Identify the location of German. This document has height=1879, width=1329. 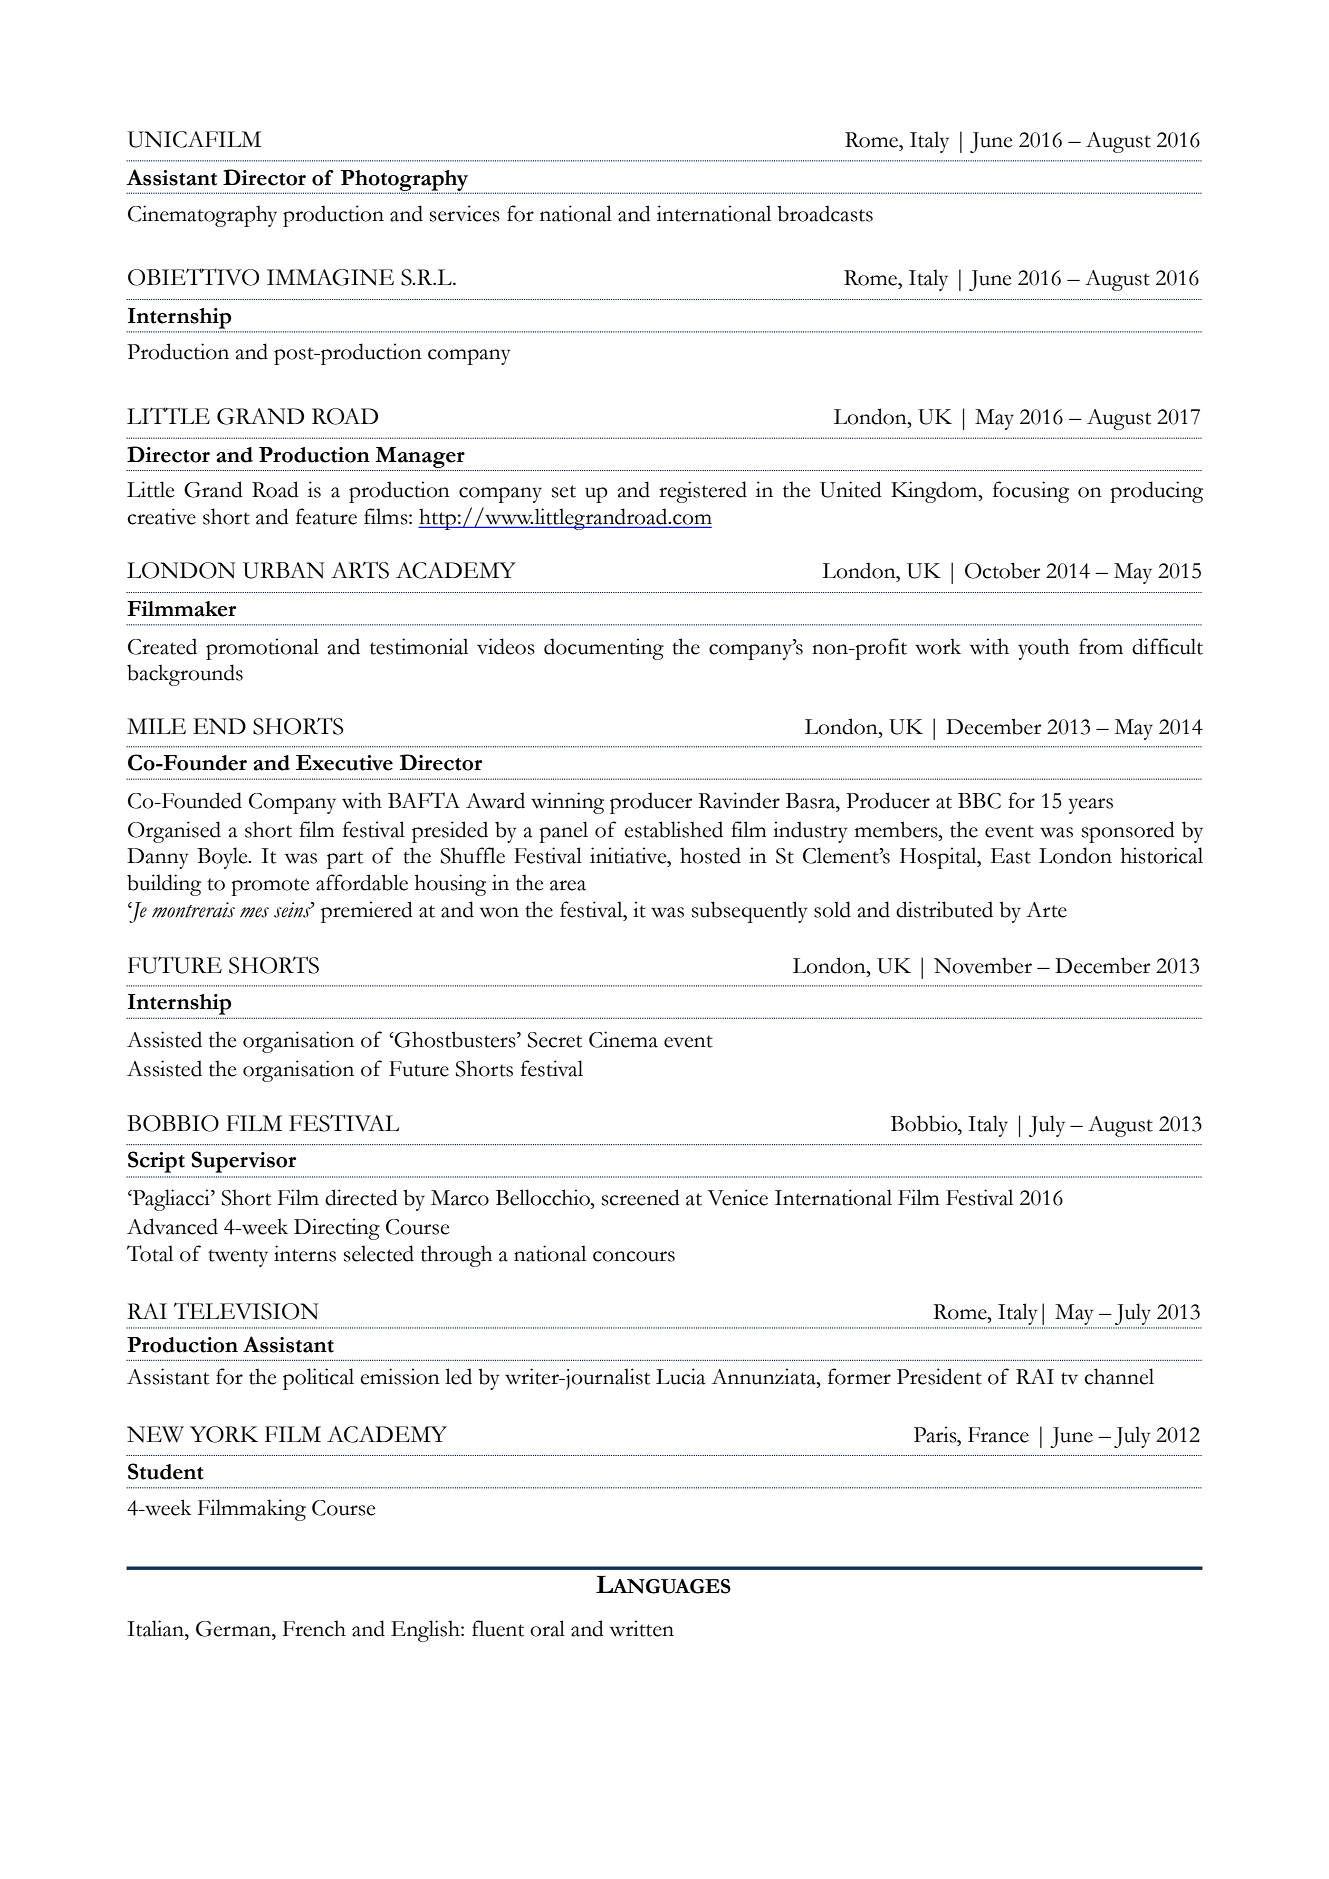
(234, 1629).
